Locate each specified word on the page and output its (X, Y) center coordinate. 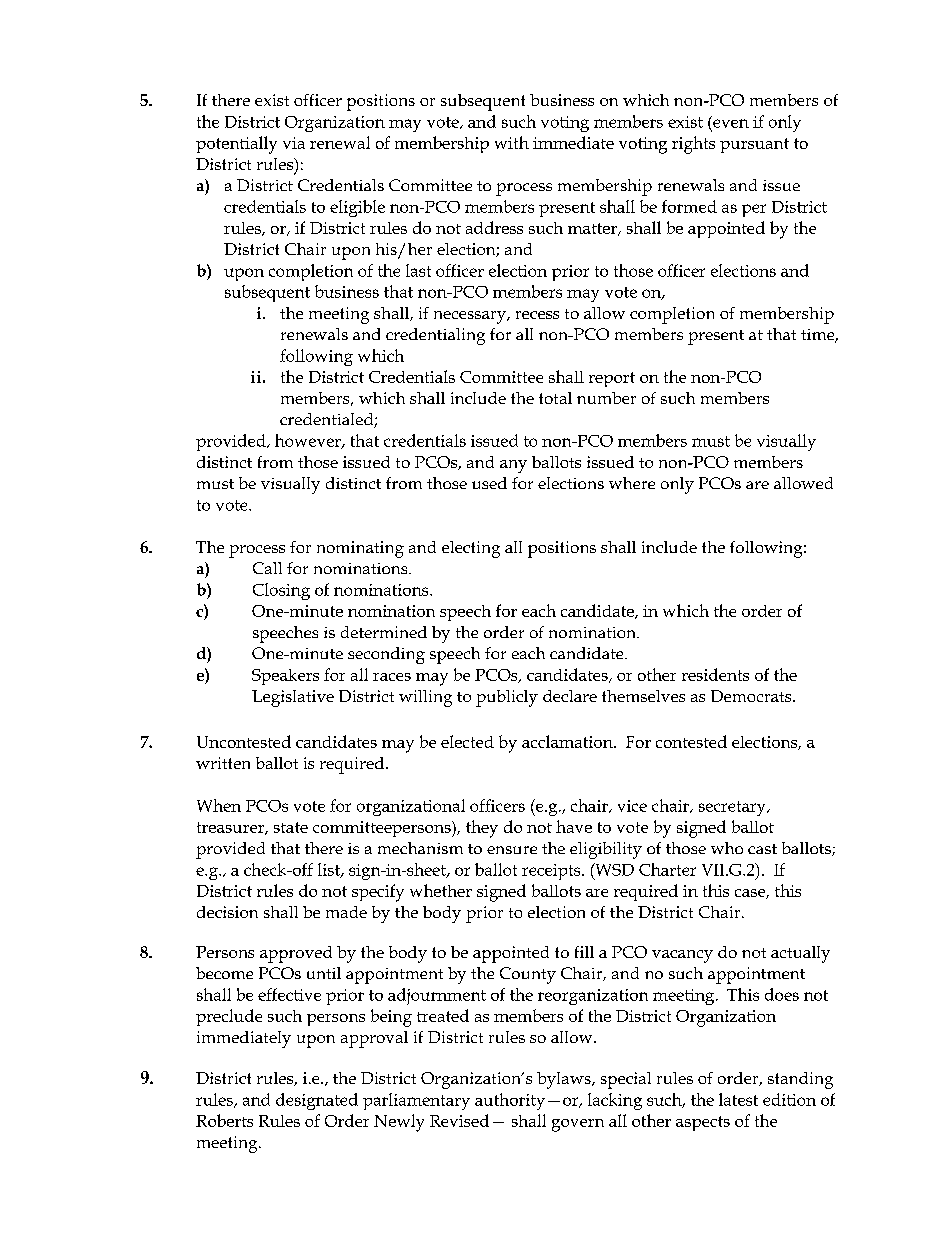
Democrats (752, 696)
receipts (552, 872)
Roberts (224, 1120)
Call (267, 568)
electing (471, 549)
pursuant (754, 145)
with (512, 142)
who (727, 848)
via (294, 143)
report (612, 379)
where (632, 483)
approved (296, 954)
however (309, 441)
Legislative (293, 698)
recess (537, 315)
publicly (507, 698)
